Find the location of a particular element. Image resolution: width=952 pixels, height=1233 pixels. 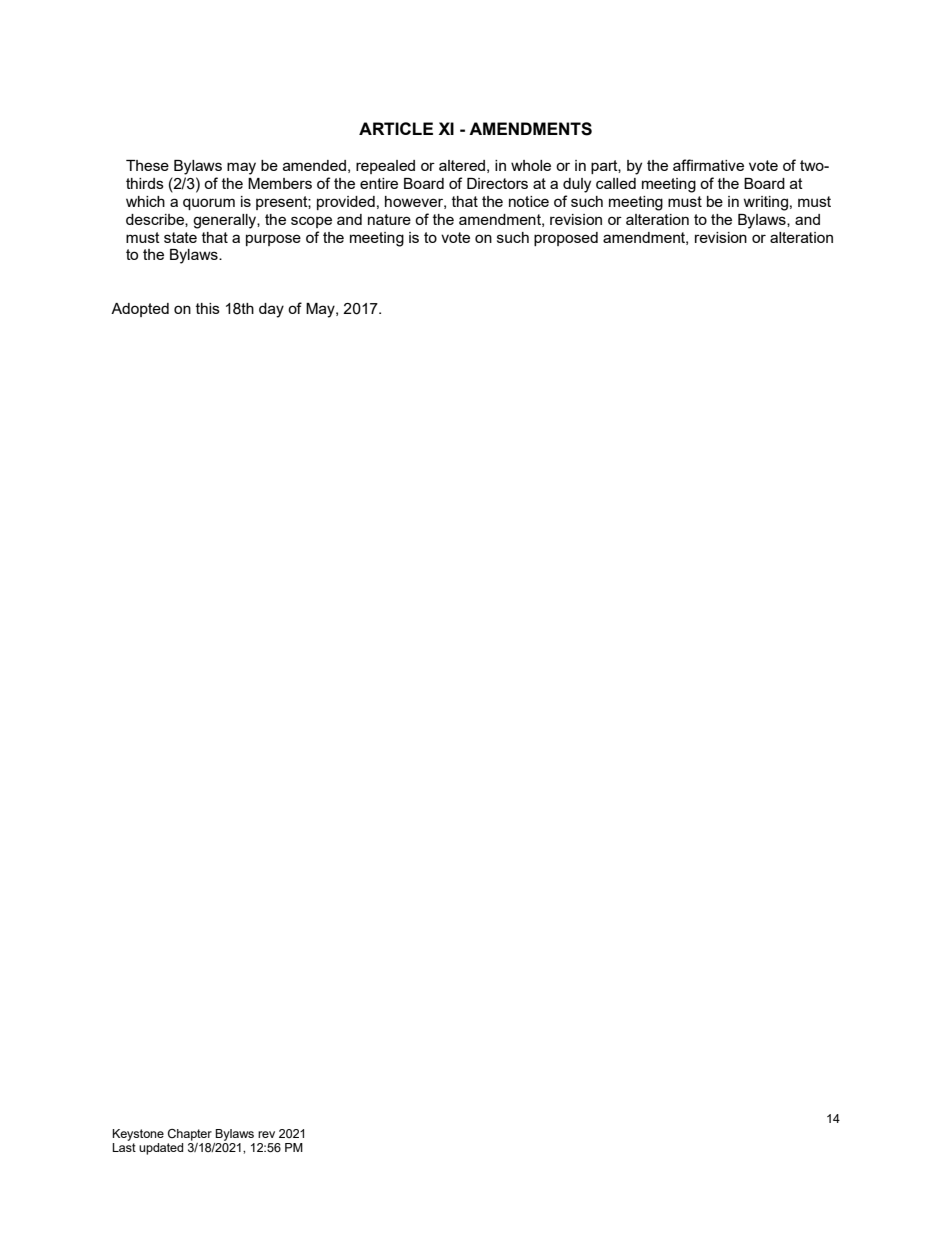

Keystone is located at coordinates (138, 1135).
